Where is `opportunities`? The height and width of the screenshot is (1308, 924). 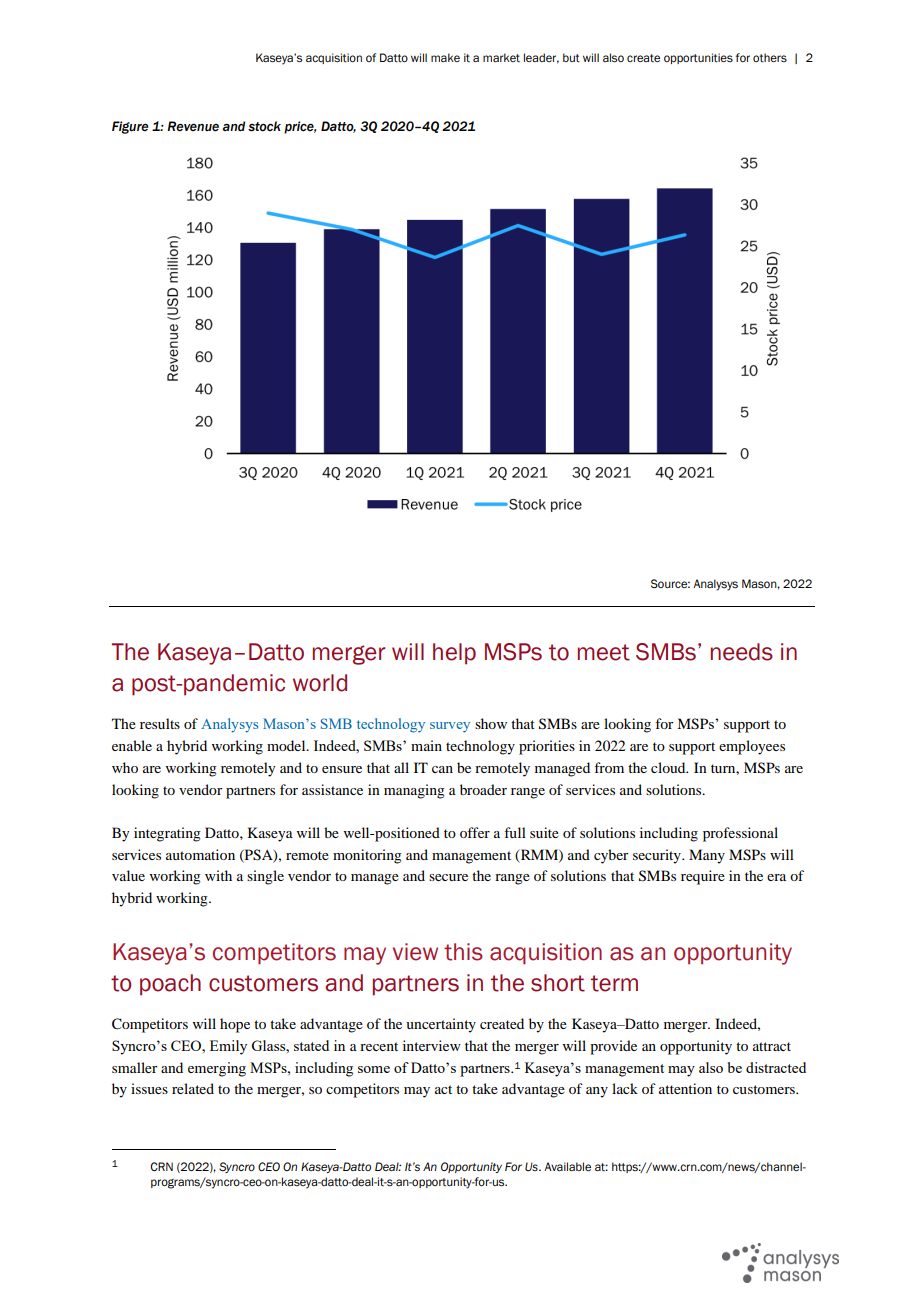 opportunities is located at coordinates (698, 58).
